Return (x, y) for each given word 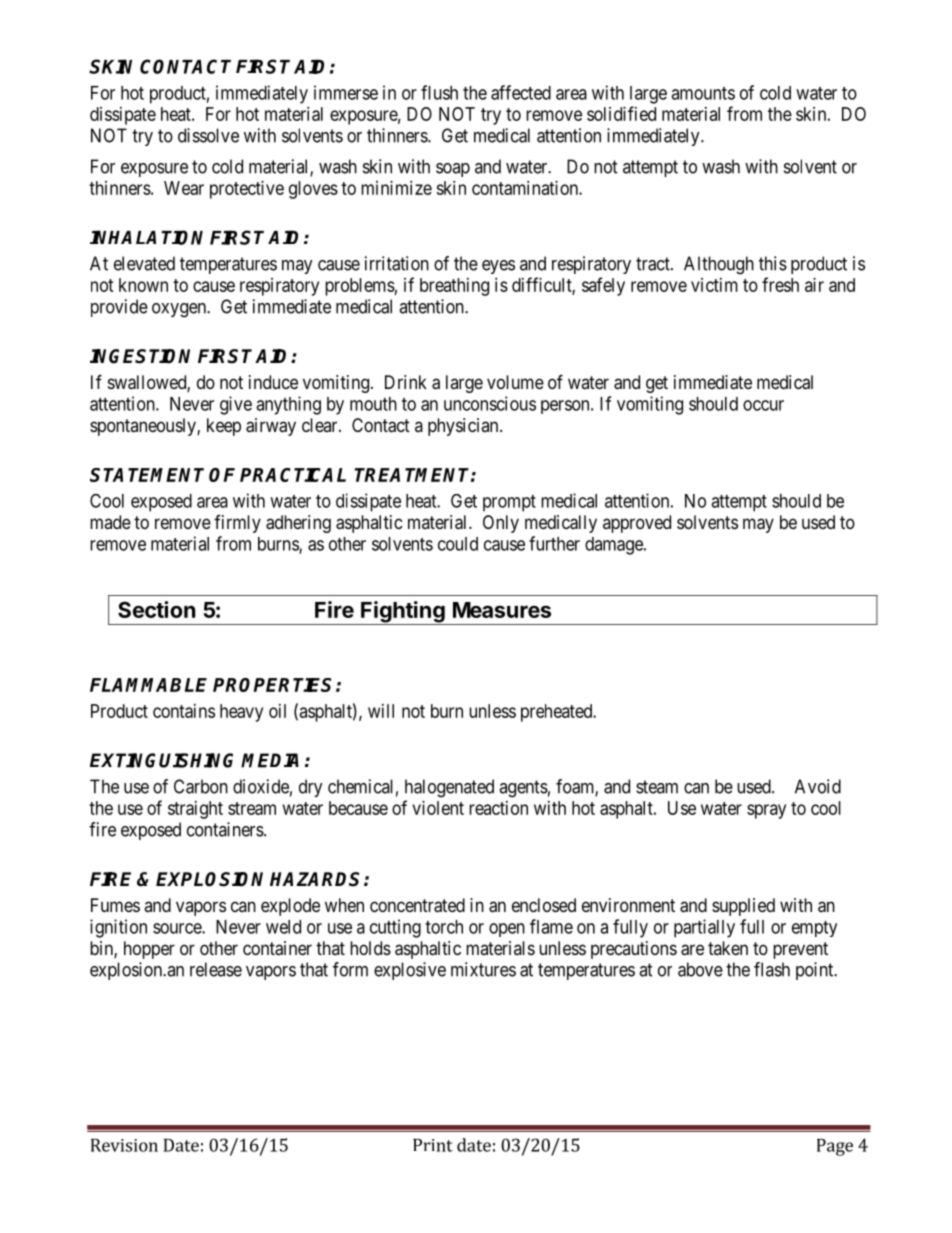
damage (615, 546)
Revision (124, 1145)
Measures (502, 610)
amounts (703, 93)
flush (439, 92)
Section (156, 609)
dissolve (208, 135)
